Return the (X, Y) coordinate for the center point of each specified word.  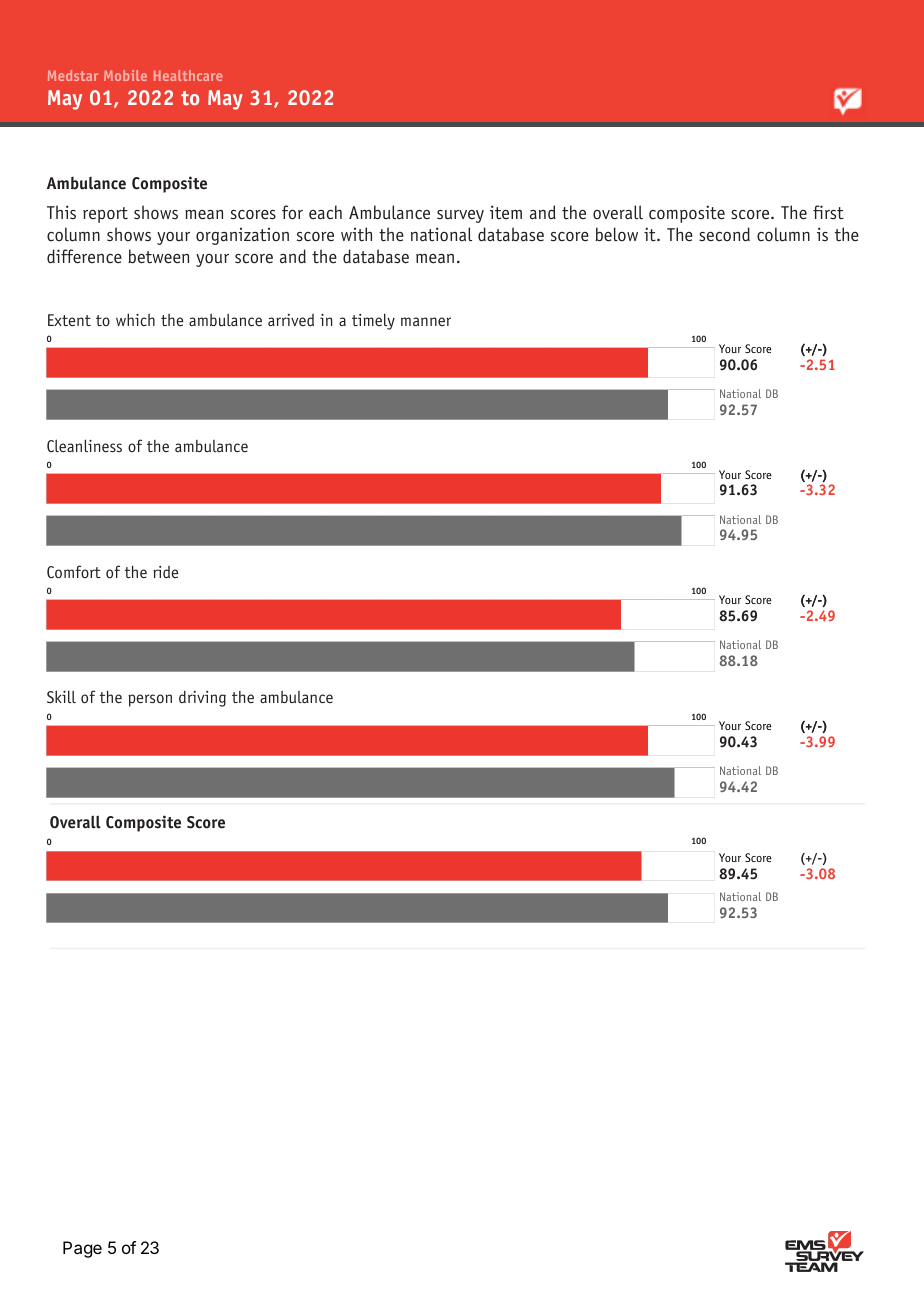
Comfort (74, 571)
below (616, 234)
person (150, 700)
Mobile (125, 75)
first (828, 212)
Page (82, 1249)
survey (460, 216)
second (724, 234)
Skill (61, 696)
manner (426, 321)
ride (165, 572)
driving (202, 699)
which (135, 319)
